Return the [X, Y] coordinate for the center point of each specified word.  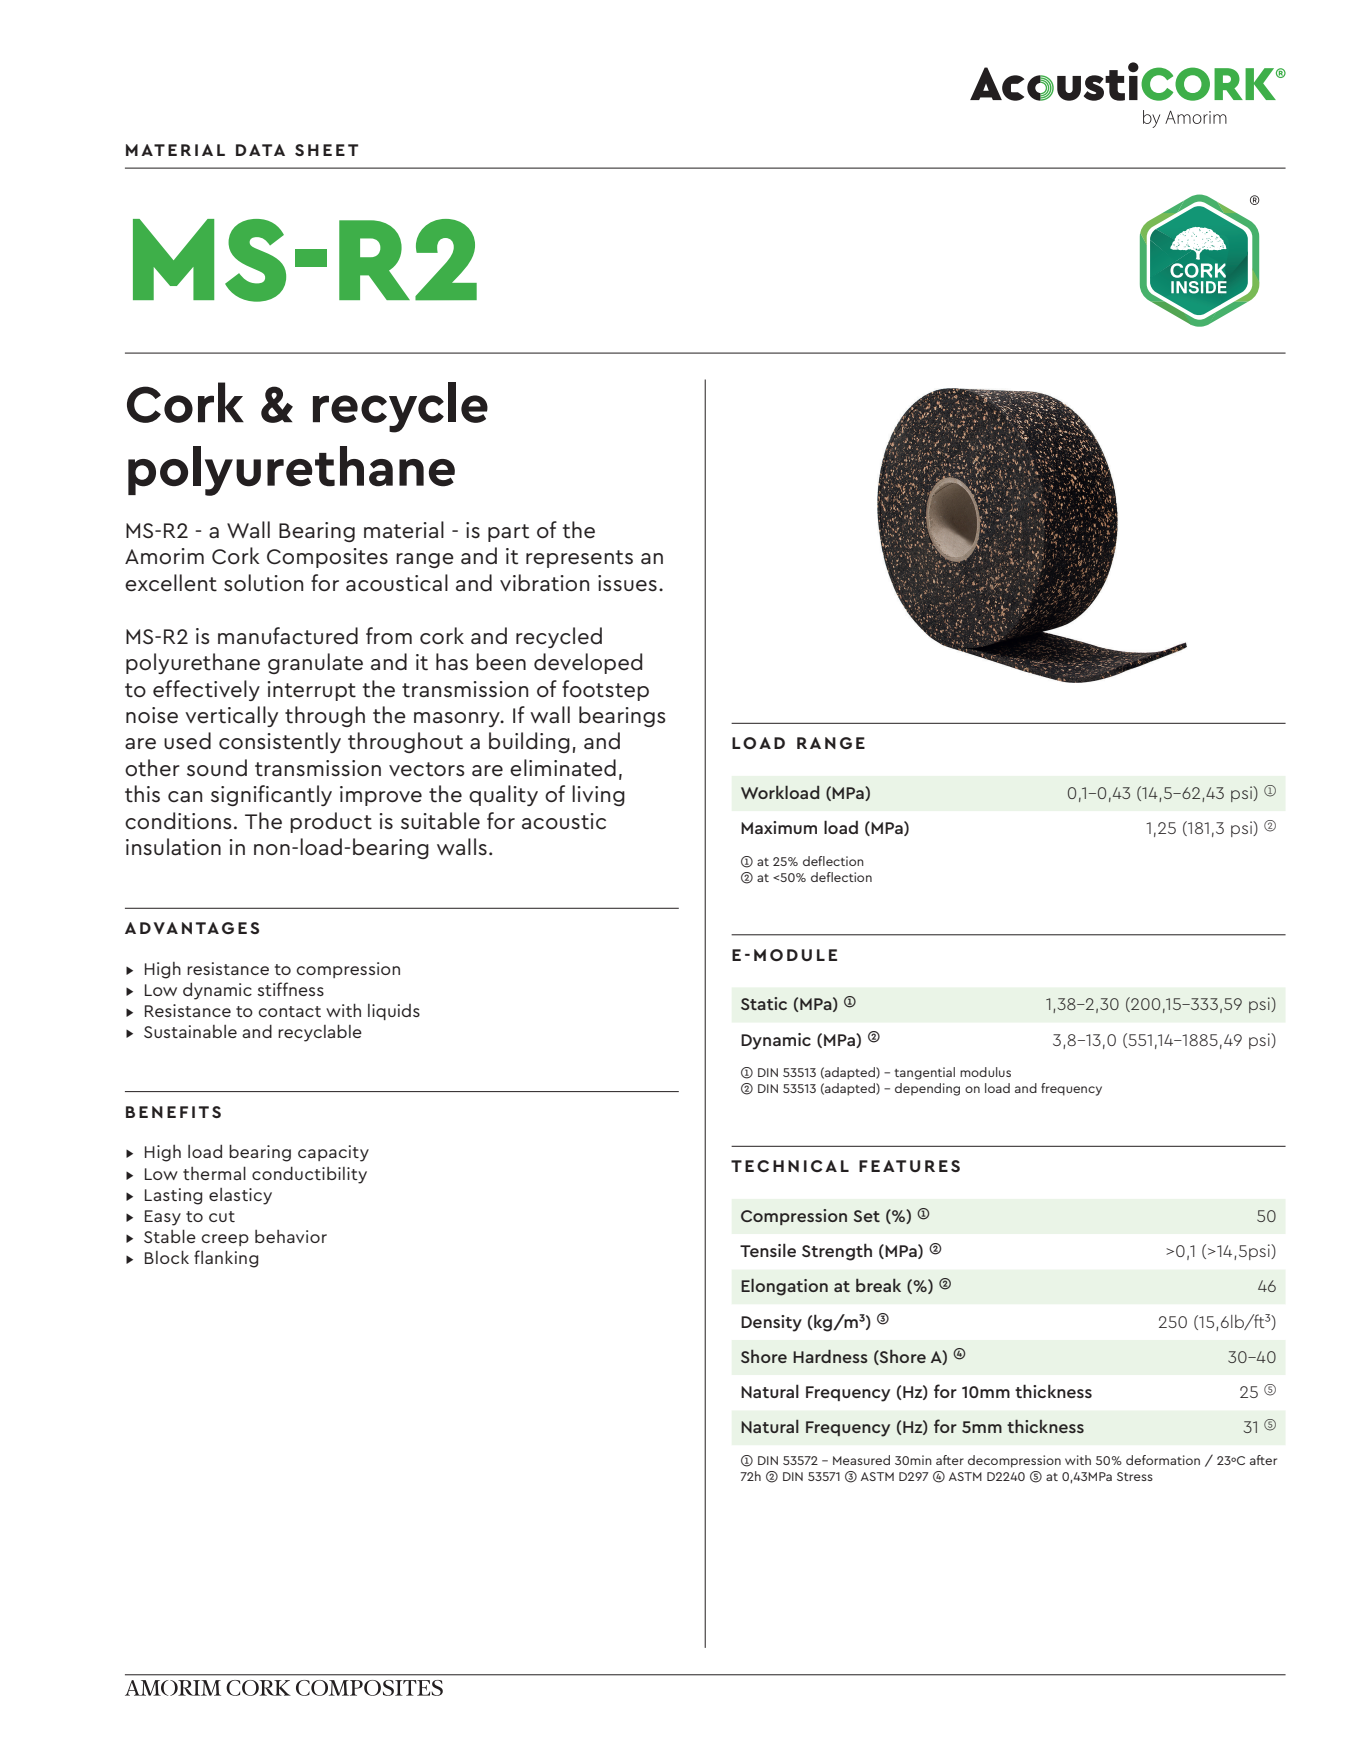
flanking [226, 1259]
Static [764, 1003]
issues [627, 583]
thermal [214, 1173]
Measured [861, 1460]
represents [579, 559]
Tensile [768, 1250]
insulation [173, 847]
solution [263, 583]
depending [927, 1089]
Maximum [779, 827]
